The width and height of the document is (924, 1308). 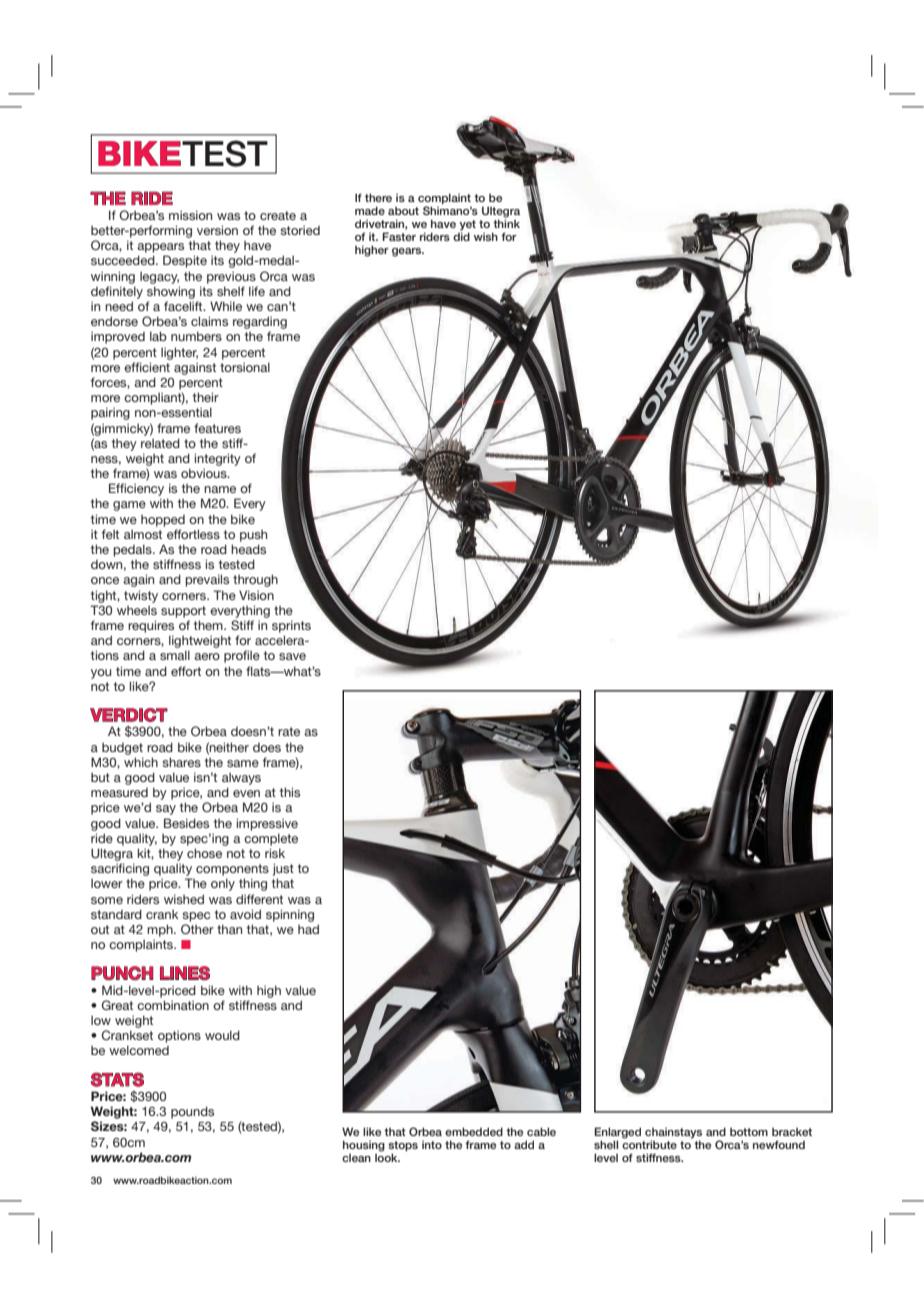 What do you see at coordinates (432, 1145) in the document?
I see `into` at bounding box center [432, 1145].
